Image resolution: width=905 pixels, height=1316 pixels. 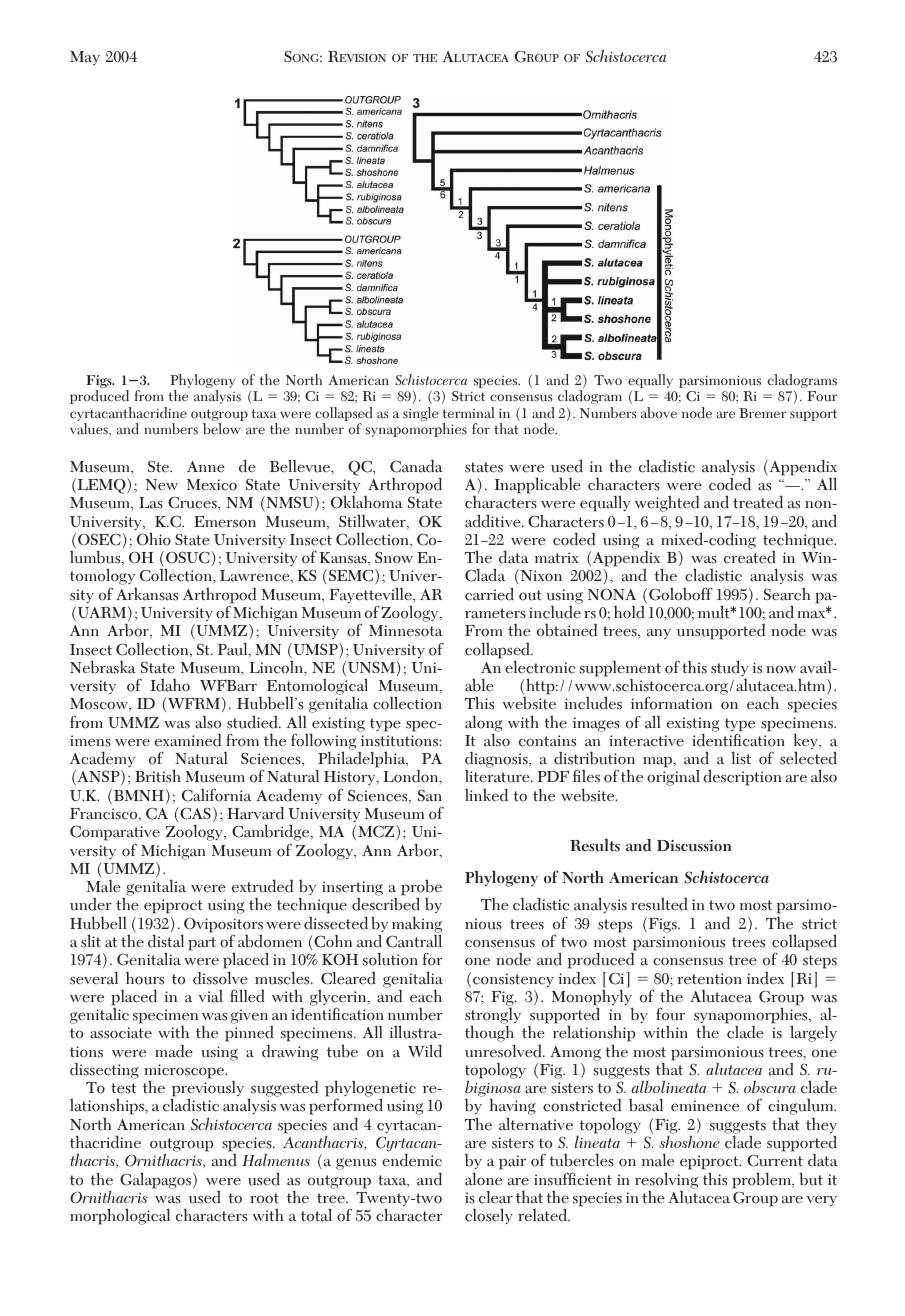 What do you see at coordinates (694, 846) in the document?
I see `Discussion` at bounding box center [694, 846].
